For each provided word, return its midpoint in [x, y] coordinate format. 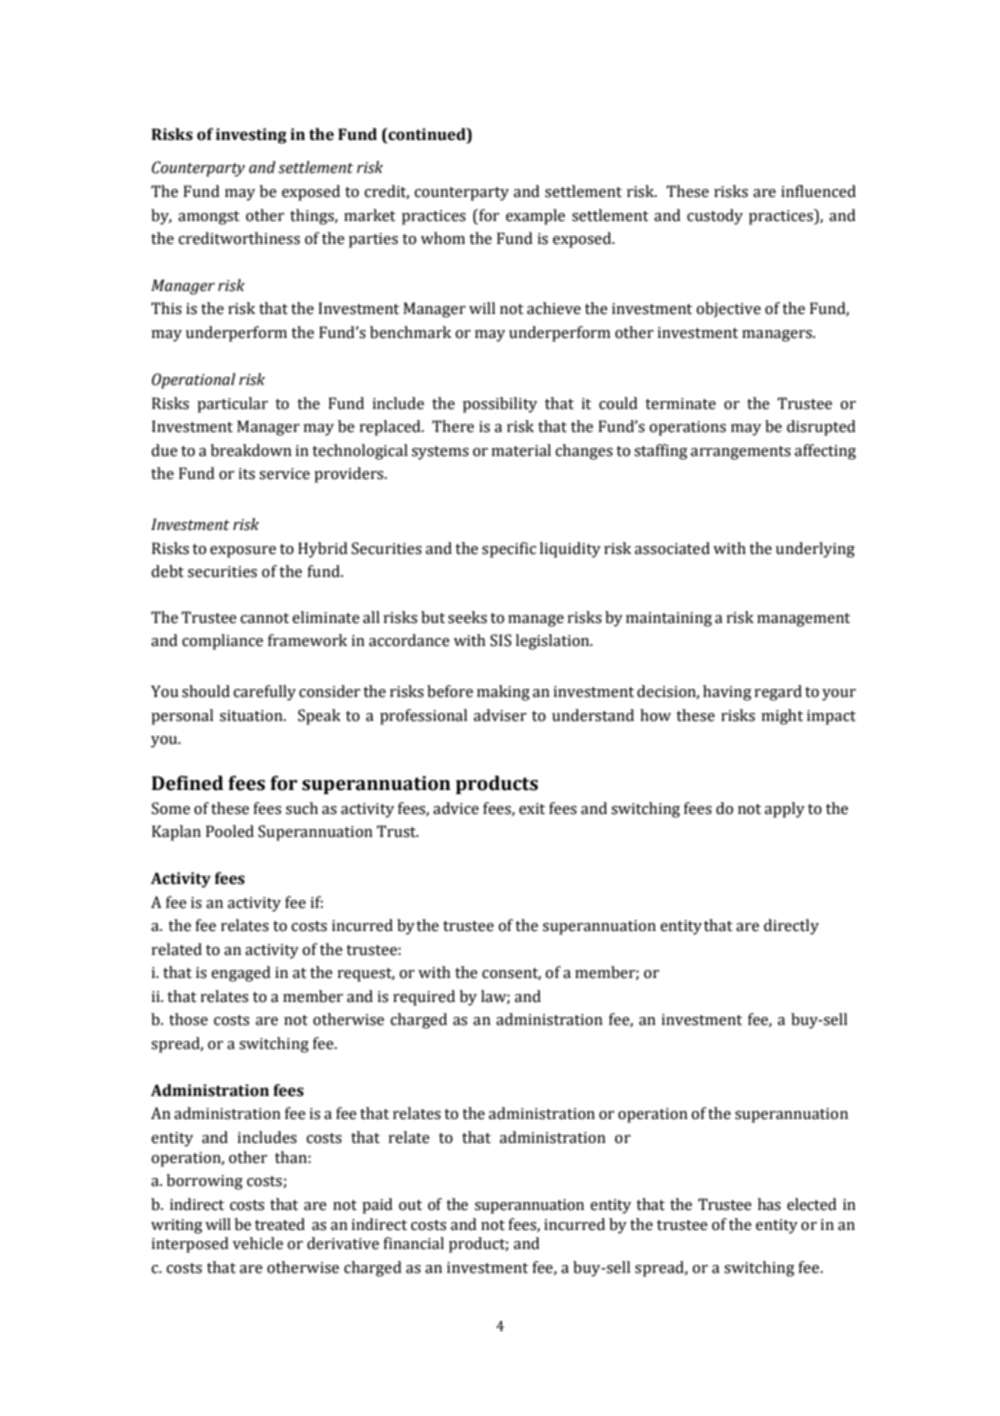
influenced [818, 191]
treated [280, 1224]
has [769, 1204]
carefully [264, 693]
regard [778, 693]
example [535, 217]
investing [251, 136]
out [410, 1205]
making [503, 693]
